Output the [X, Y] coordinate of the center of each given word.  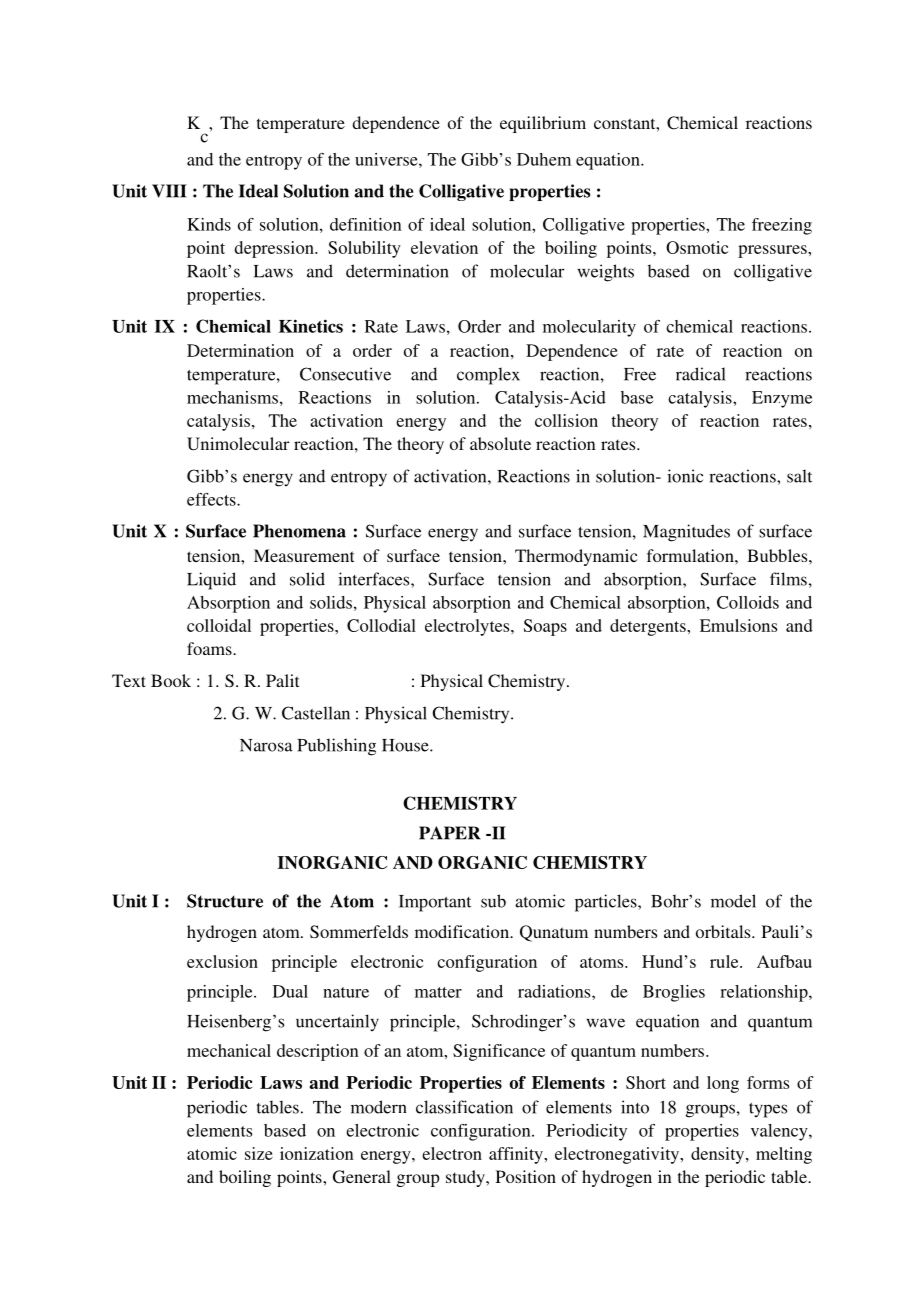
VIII [169, 191]
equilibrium [543, 124]
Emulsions [738, 625]
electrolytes [468, 627]
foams [210, 648]
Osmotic [697, 247]
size [259, 1153]
